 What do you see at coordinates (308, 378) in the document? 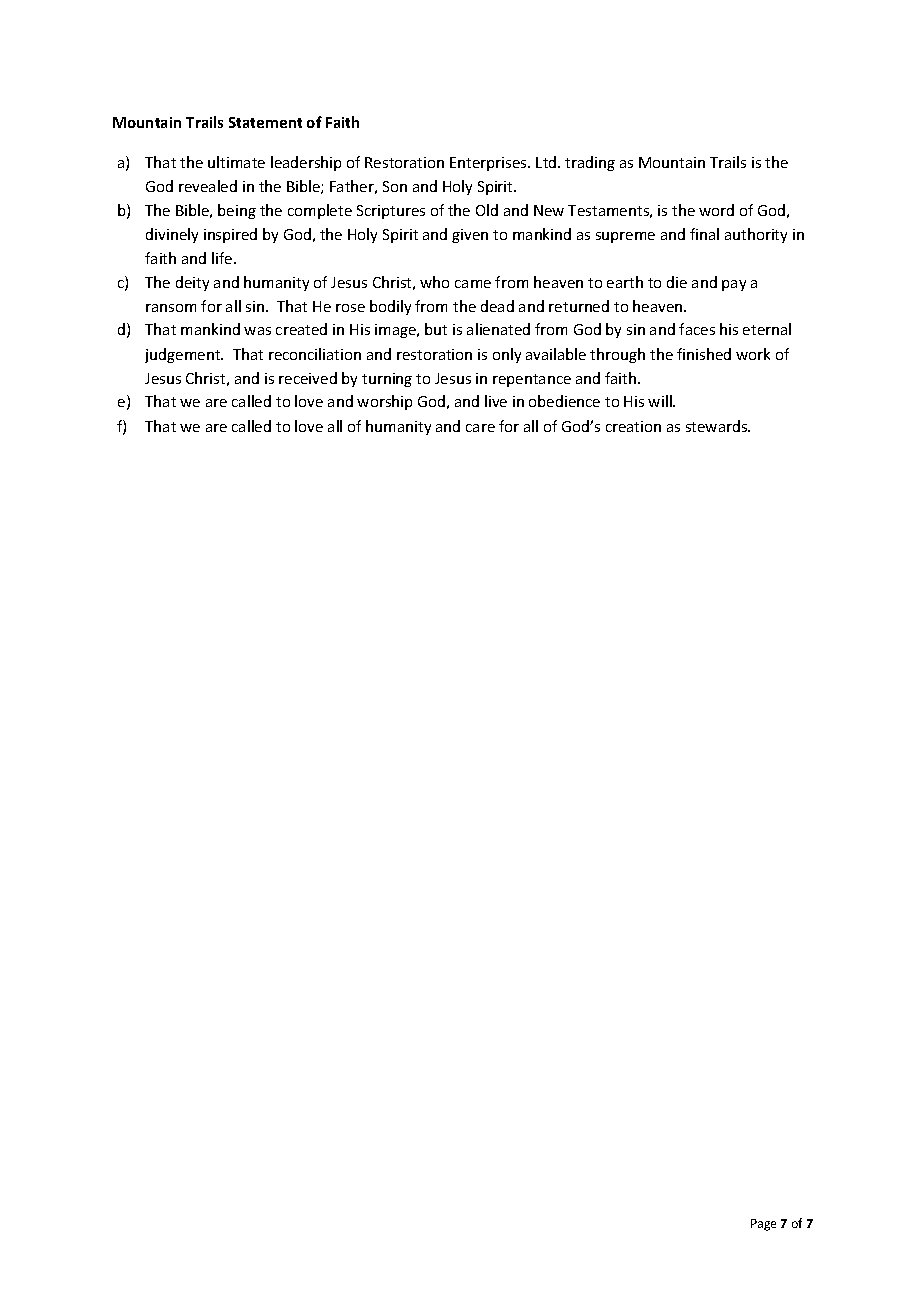
I see `received` at bounding box center [308, 378].
